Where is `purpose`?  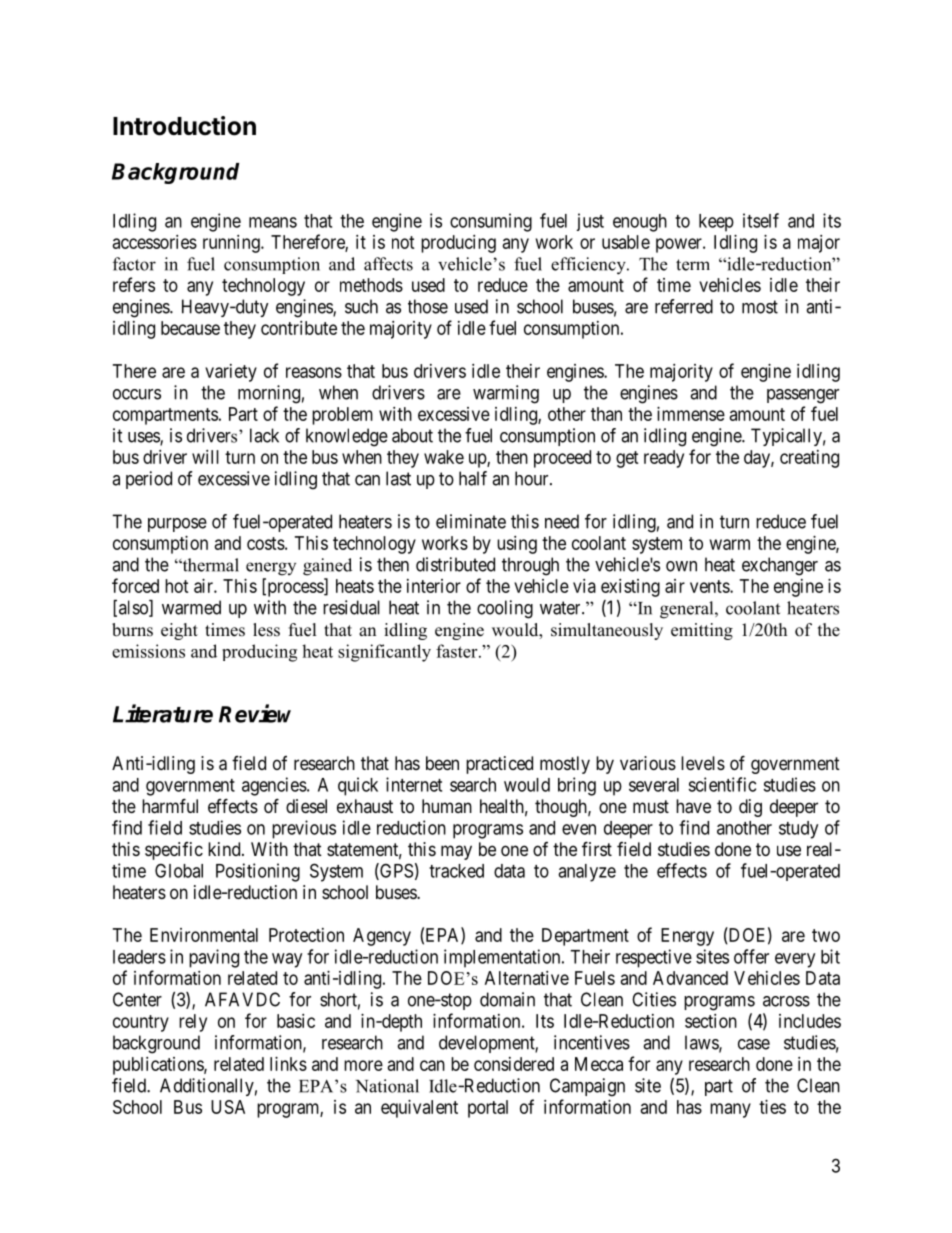 purpose is located at coordinates (177, 525).
